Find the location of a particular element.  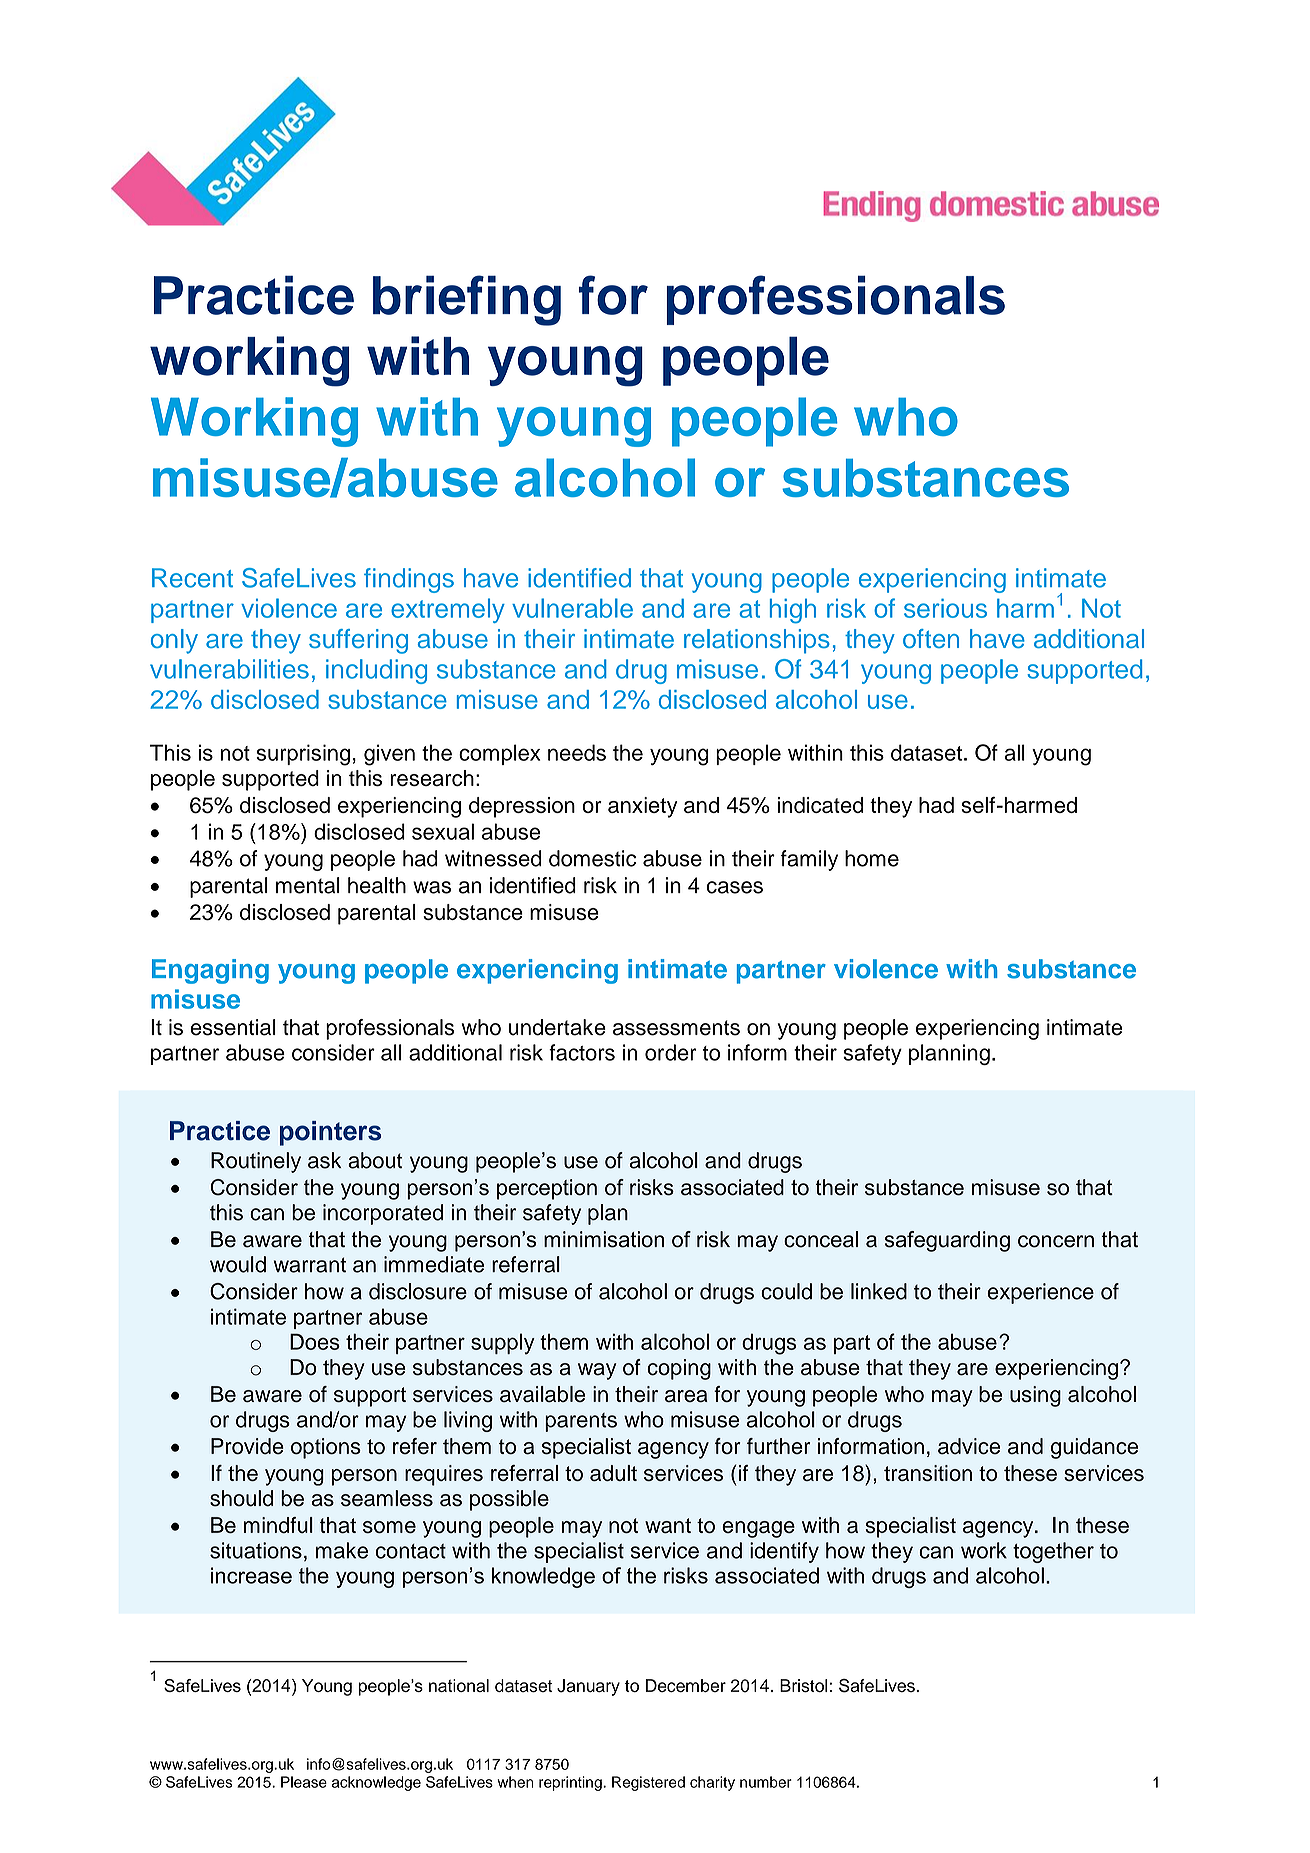

serious is located at coordinates (945, 608).
